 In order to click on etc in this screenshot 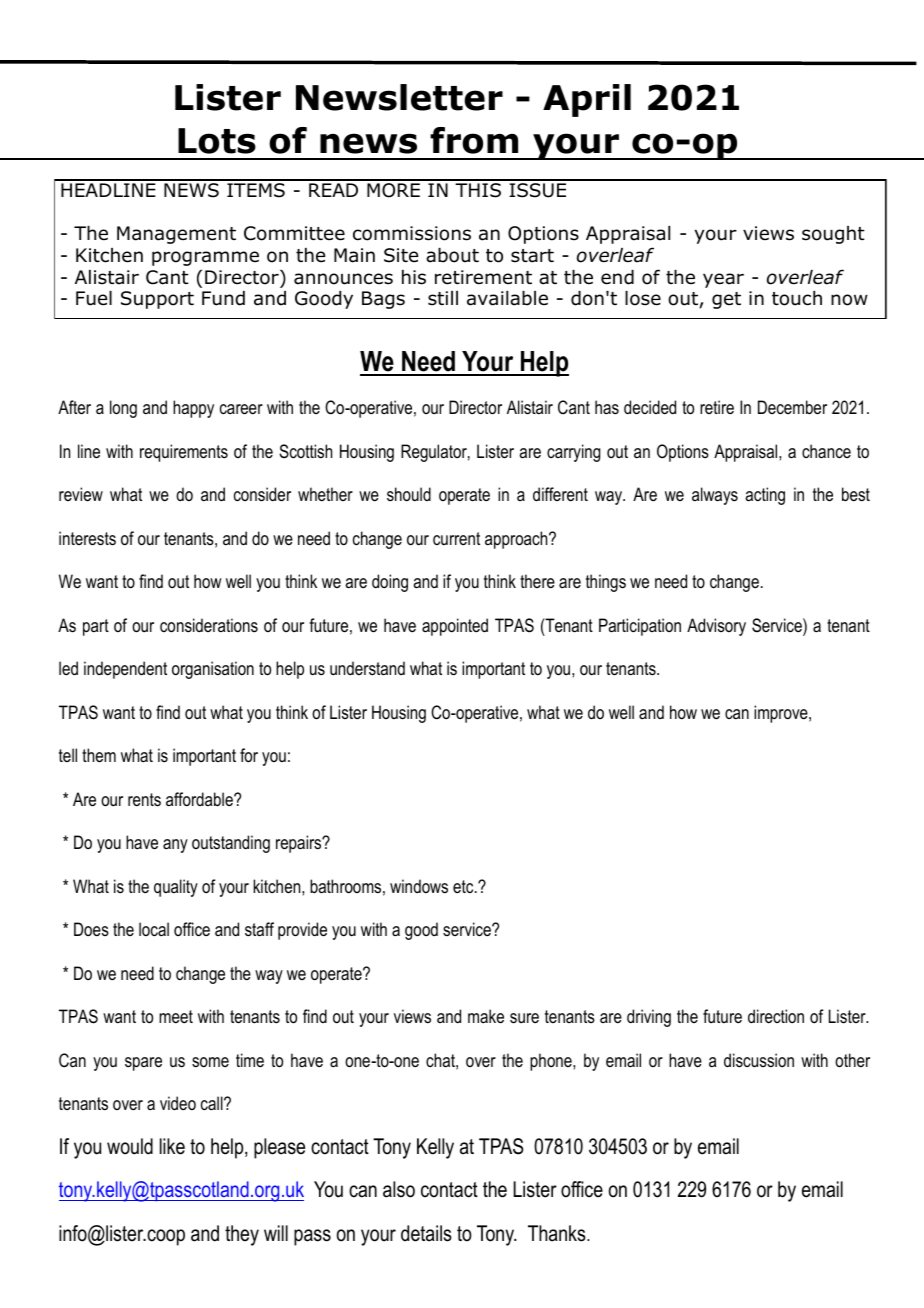, I will do `click(464, 886)`.
